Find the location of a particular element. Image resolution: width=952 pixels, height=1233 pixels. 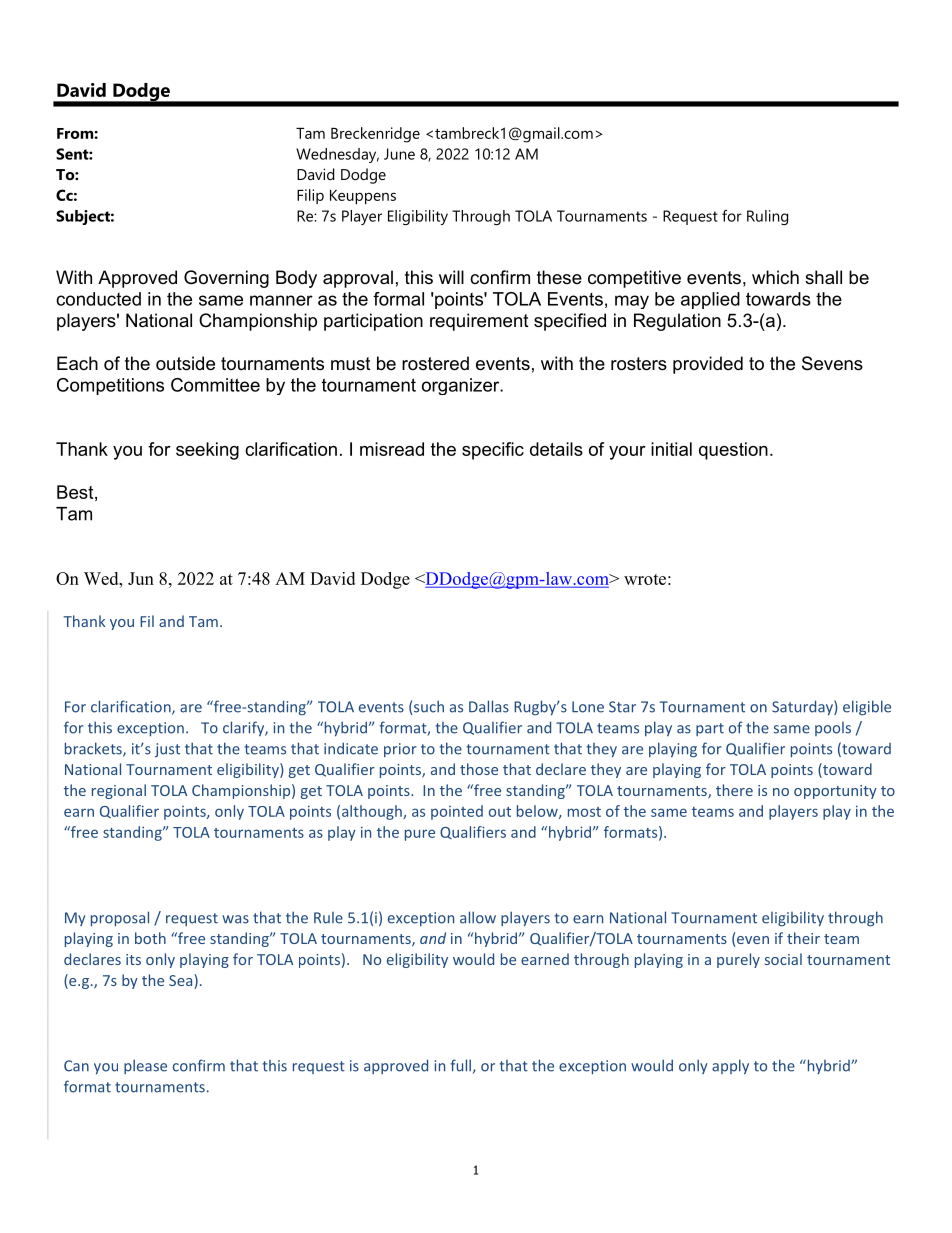

specific is located at coordinates (493, 451).
